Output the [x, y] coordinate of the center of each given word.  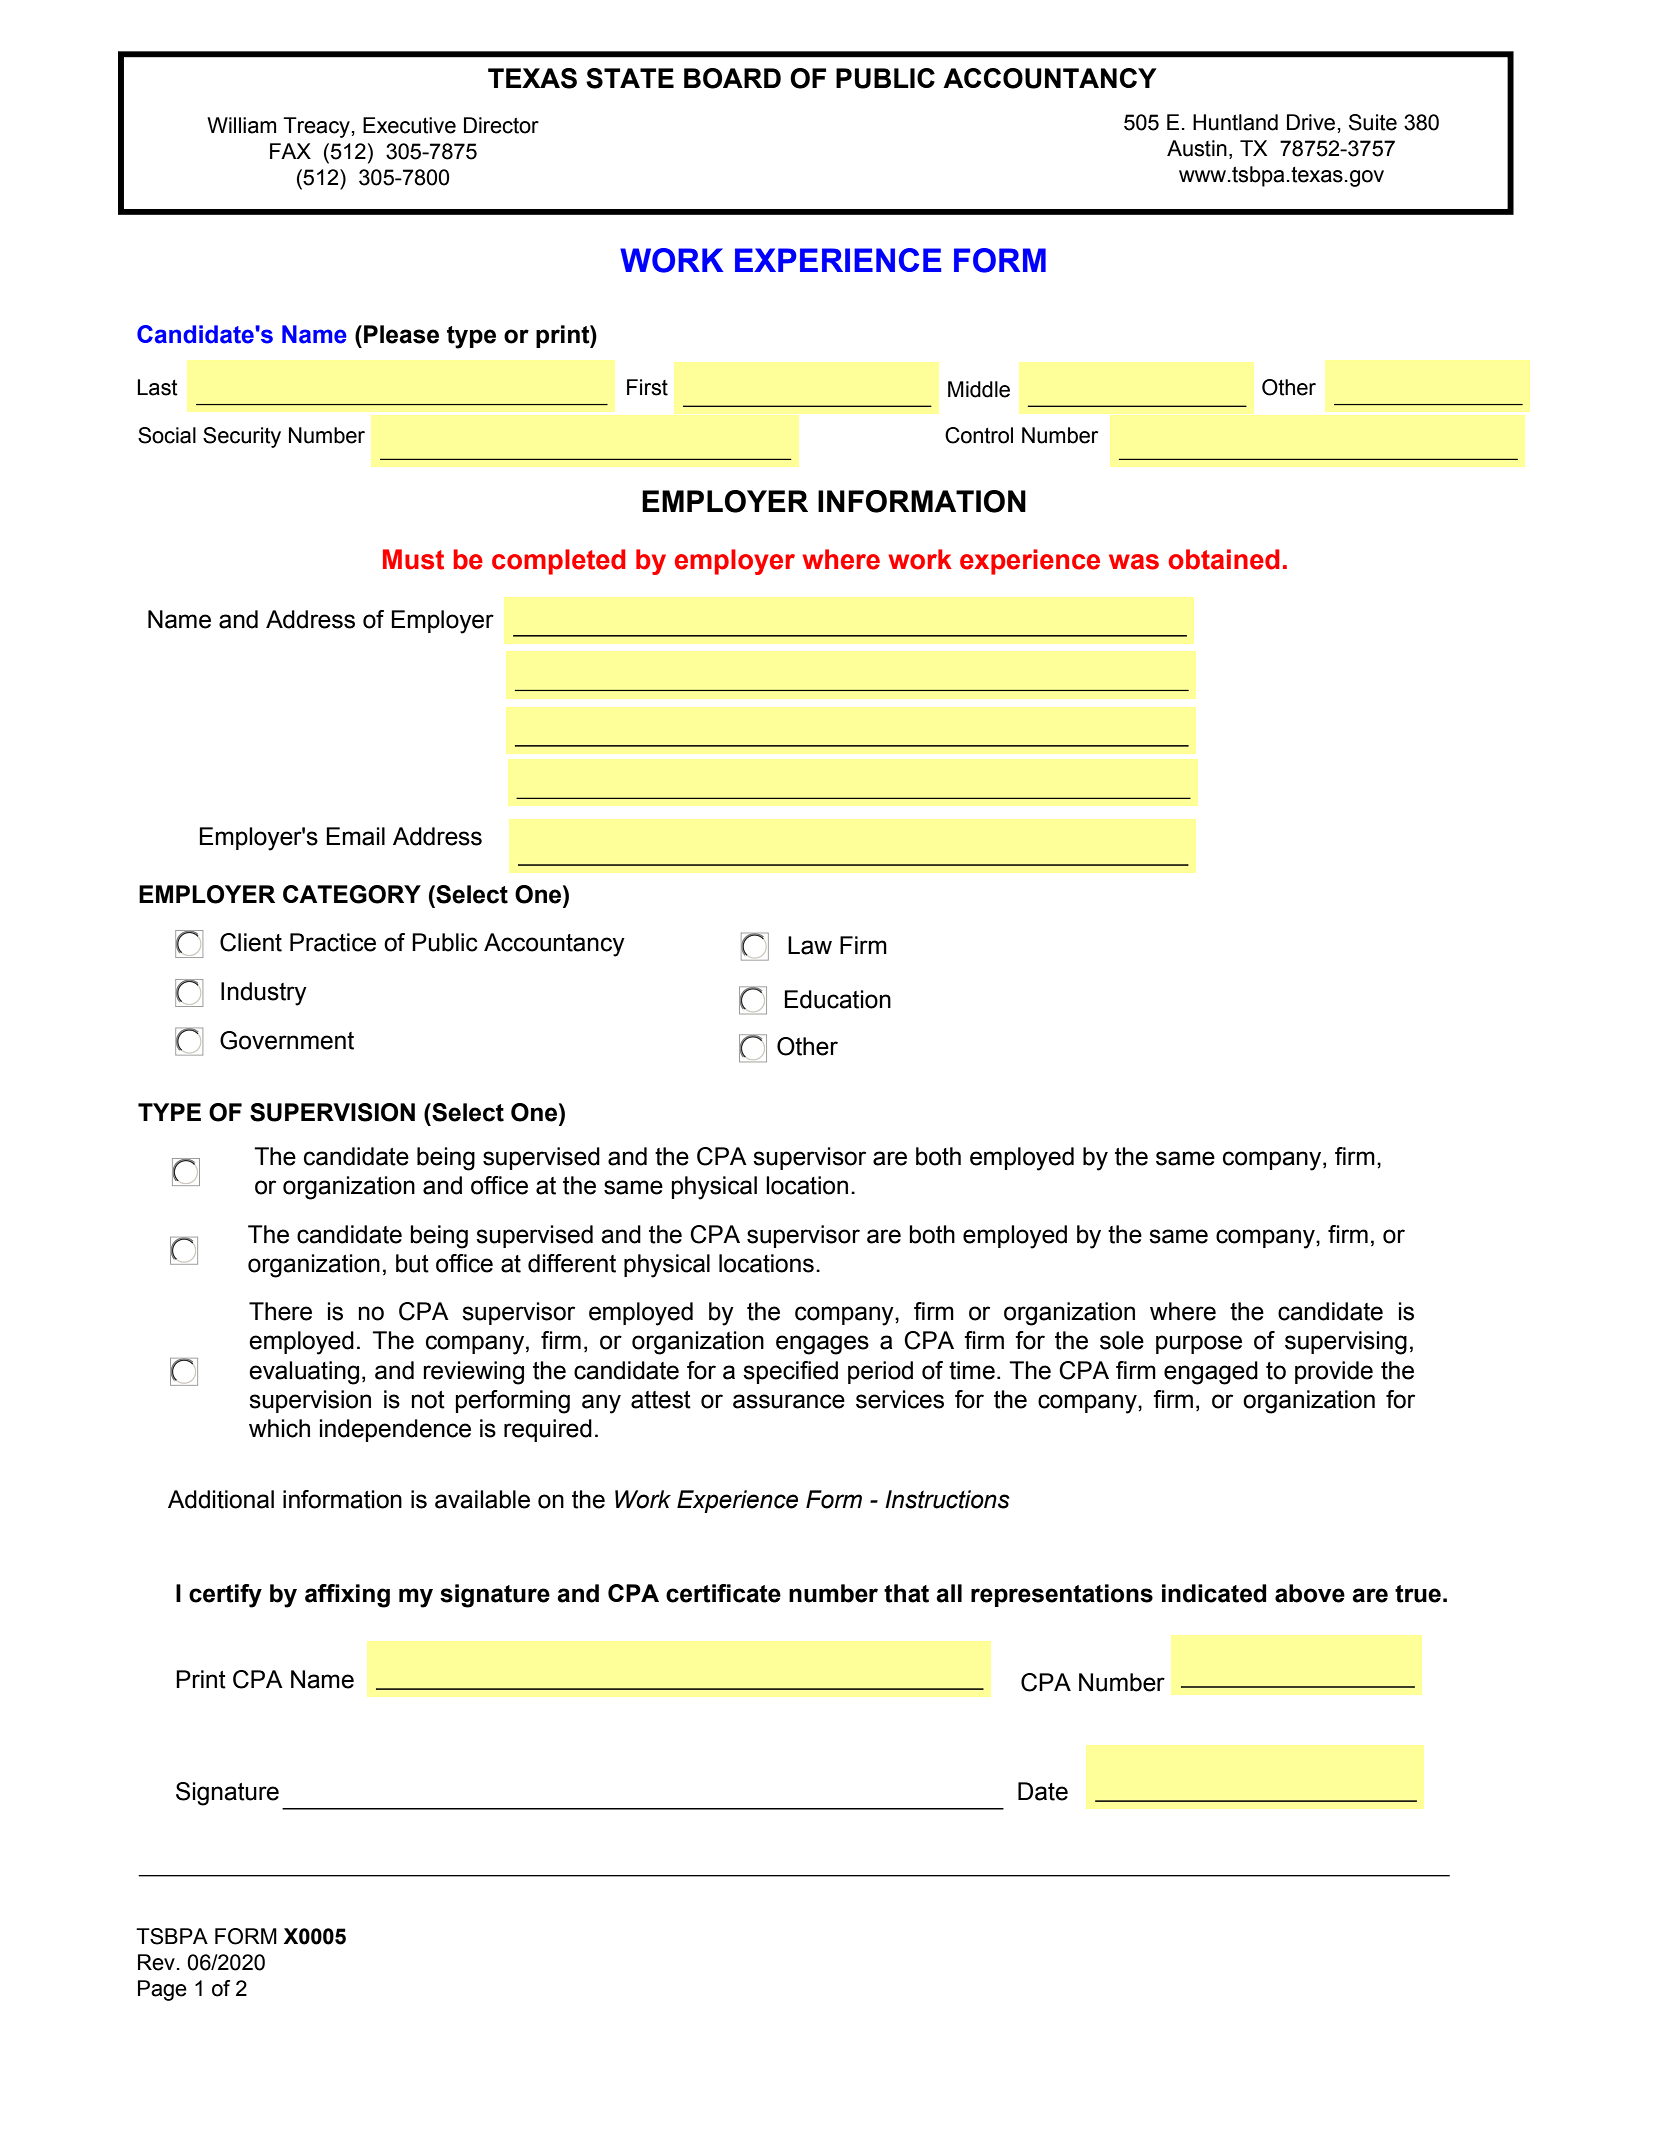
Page [162, 1990]
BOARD [732, 78]
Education [838, 999]
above [1310, 1593]
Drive [1311, 122]
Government [287, 1040]
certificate [723, 1593]
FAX [290, 151]
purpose [1199, 1344]
